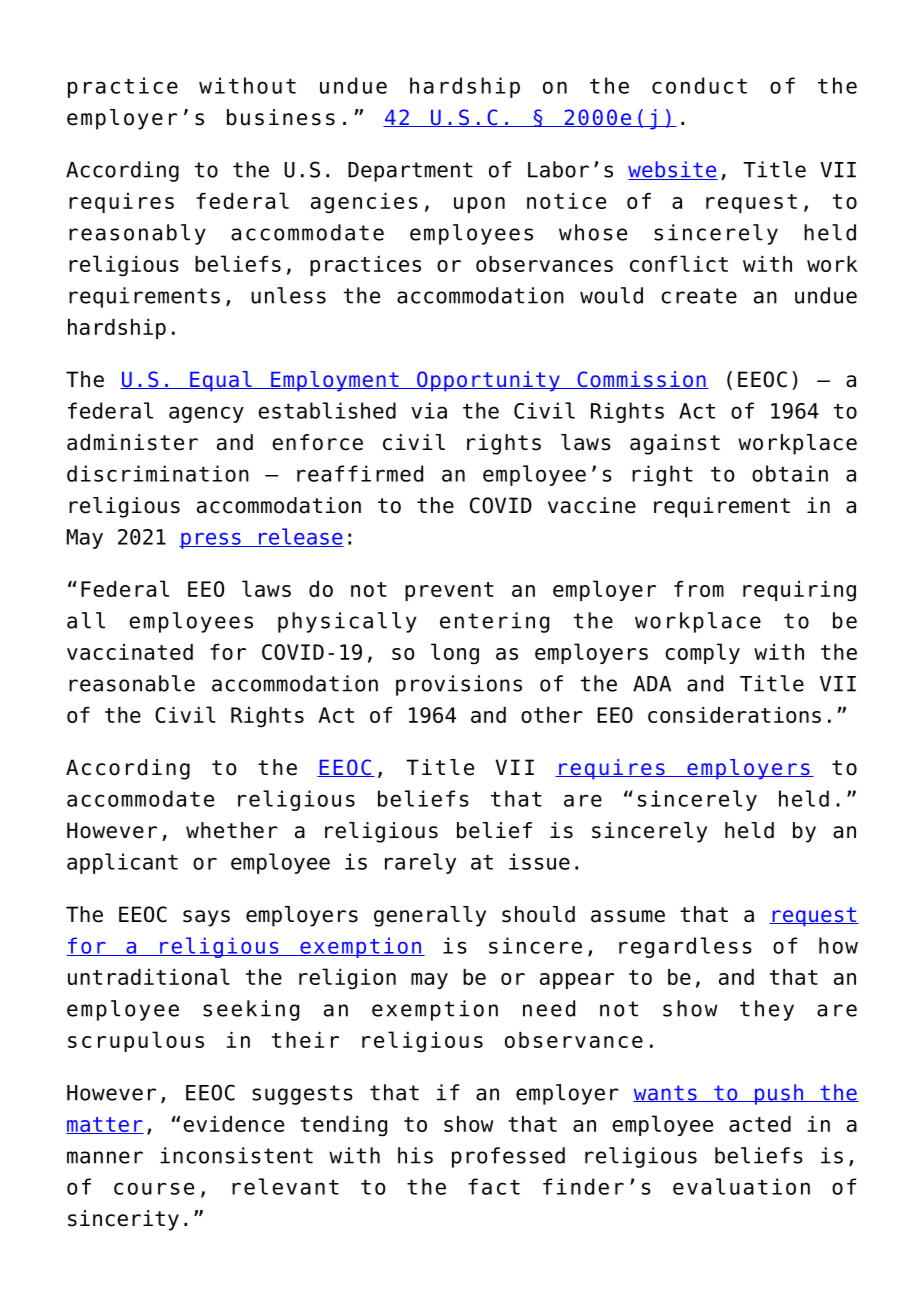 The image size is (924, 1308). What do you see at coordinates (281, 117) in the screenshot?
I see `business` at bounding box center [281, 117].
